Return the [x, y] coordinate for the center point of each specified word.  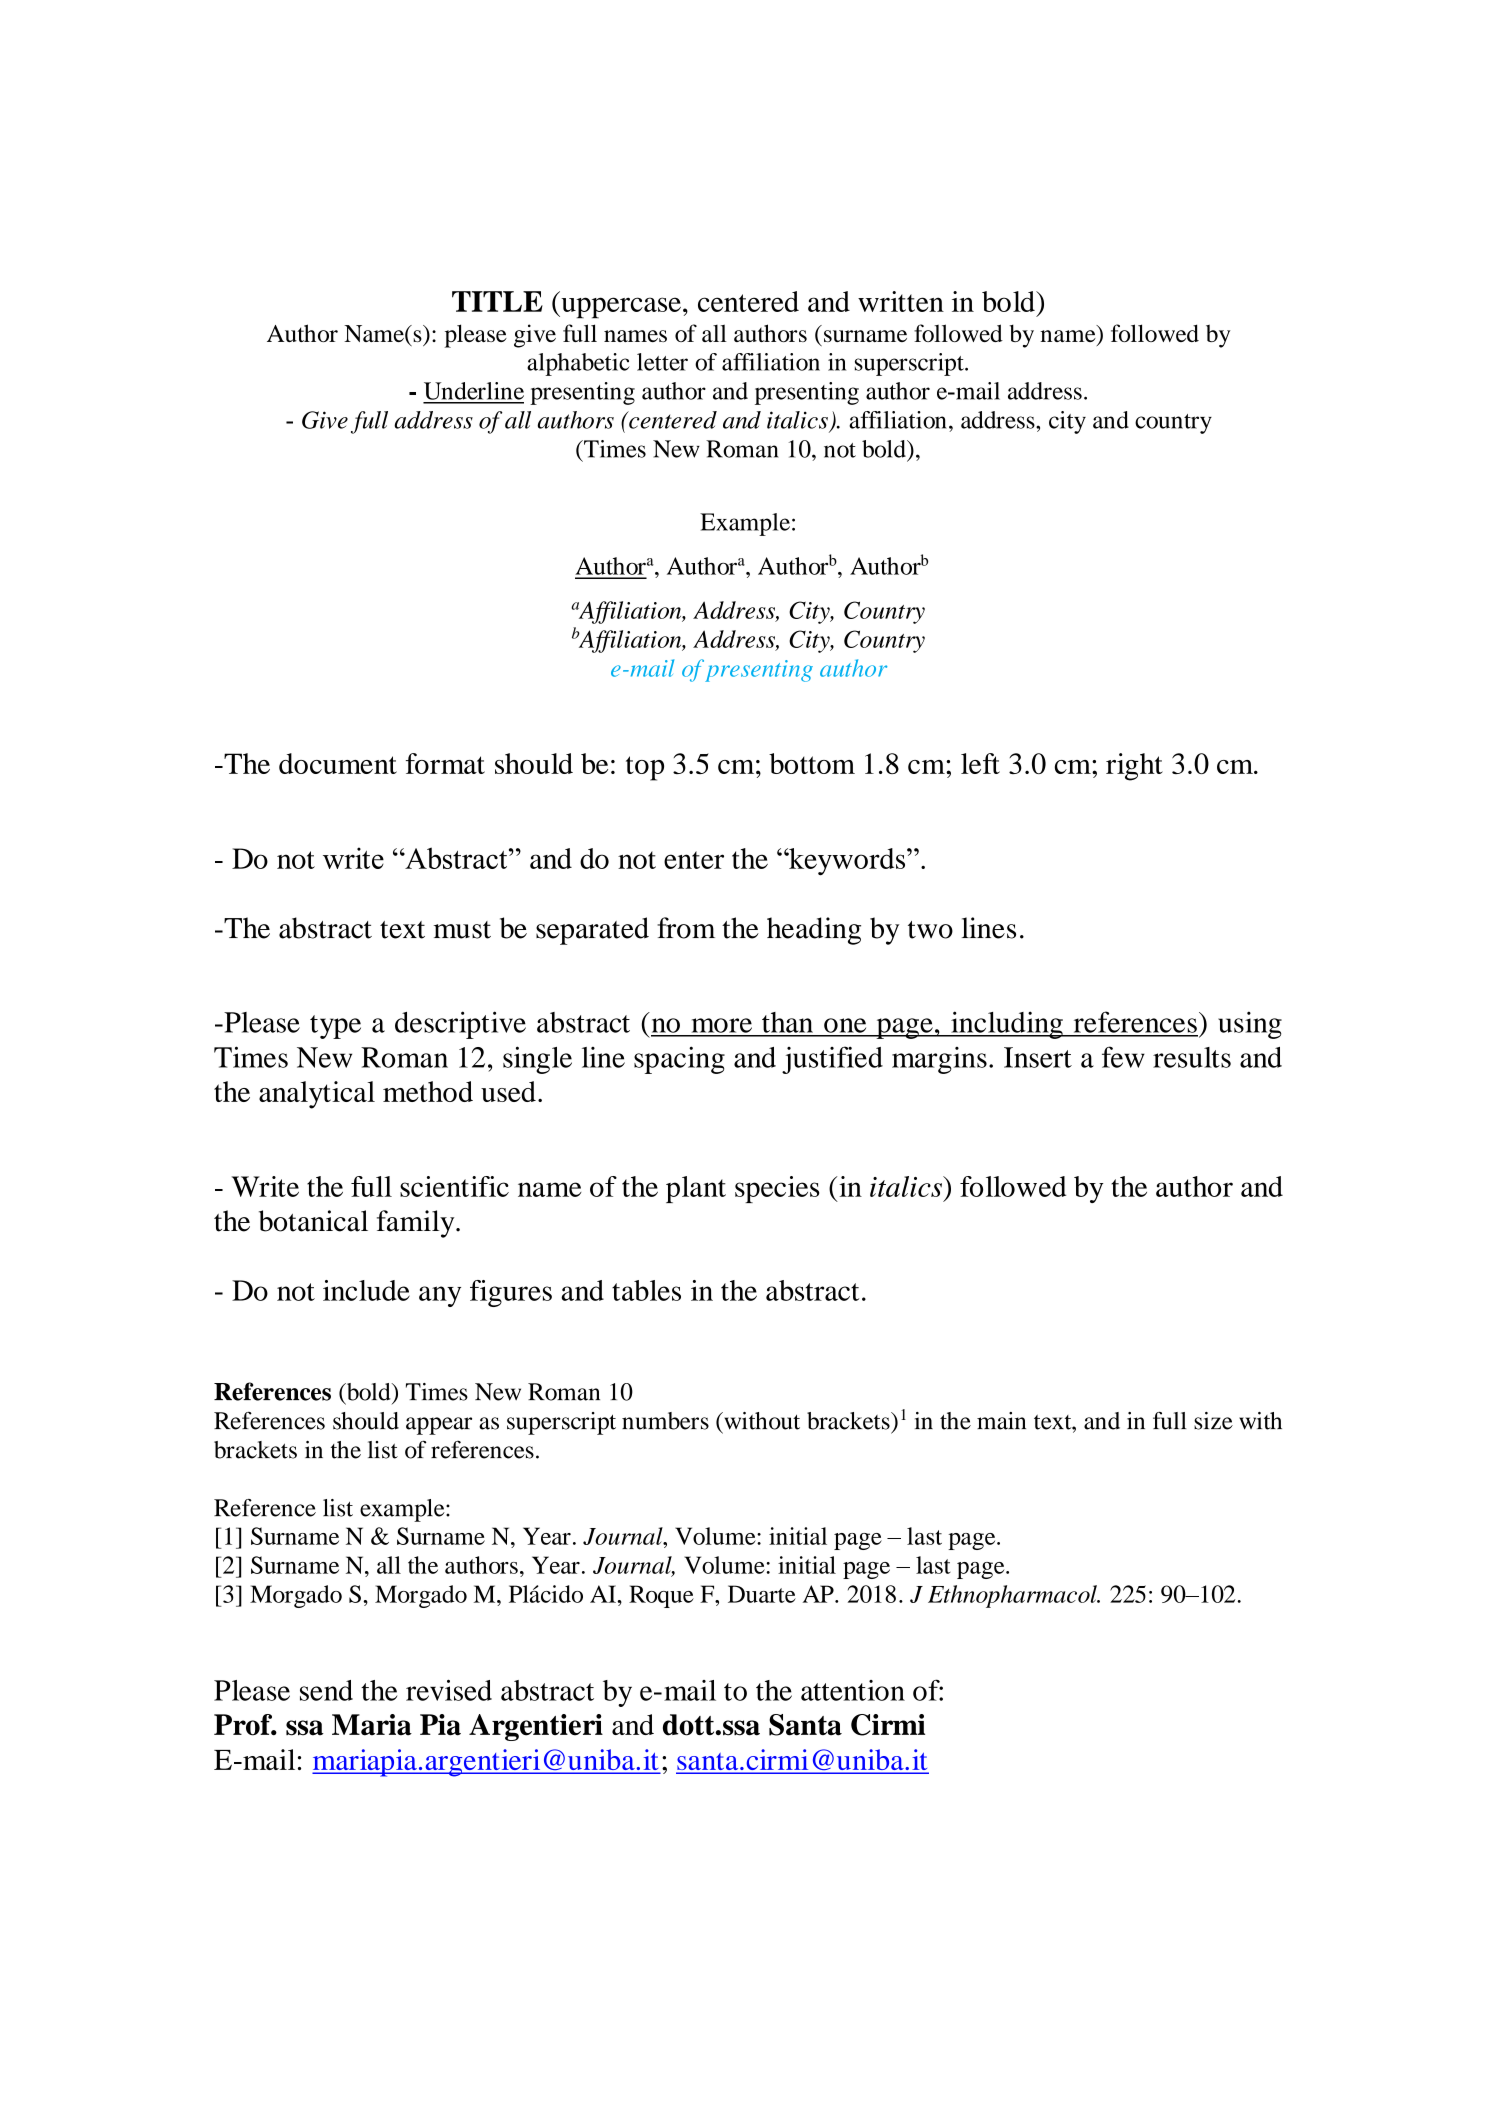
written [901, 301]
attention [853, 1690]
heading [814, 931]
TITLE [497, 301]
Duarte [762, 1594]
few [1123, 1057]
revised [449, 1690]
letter [662, 362]
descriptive [460, 1025]
